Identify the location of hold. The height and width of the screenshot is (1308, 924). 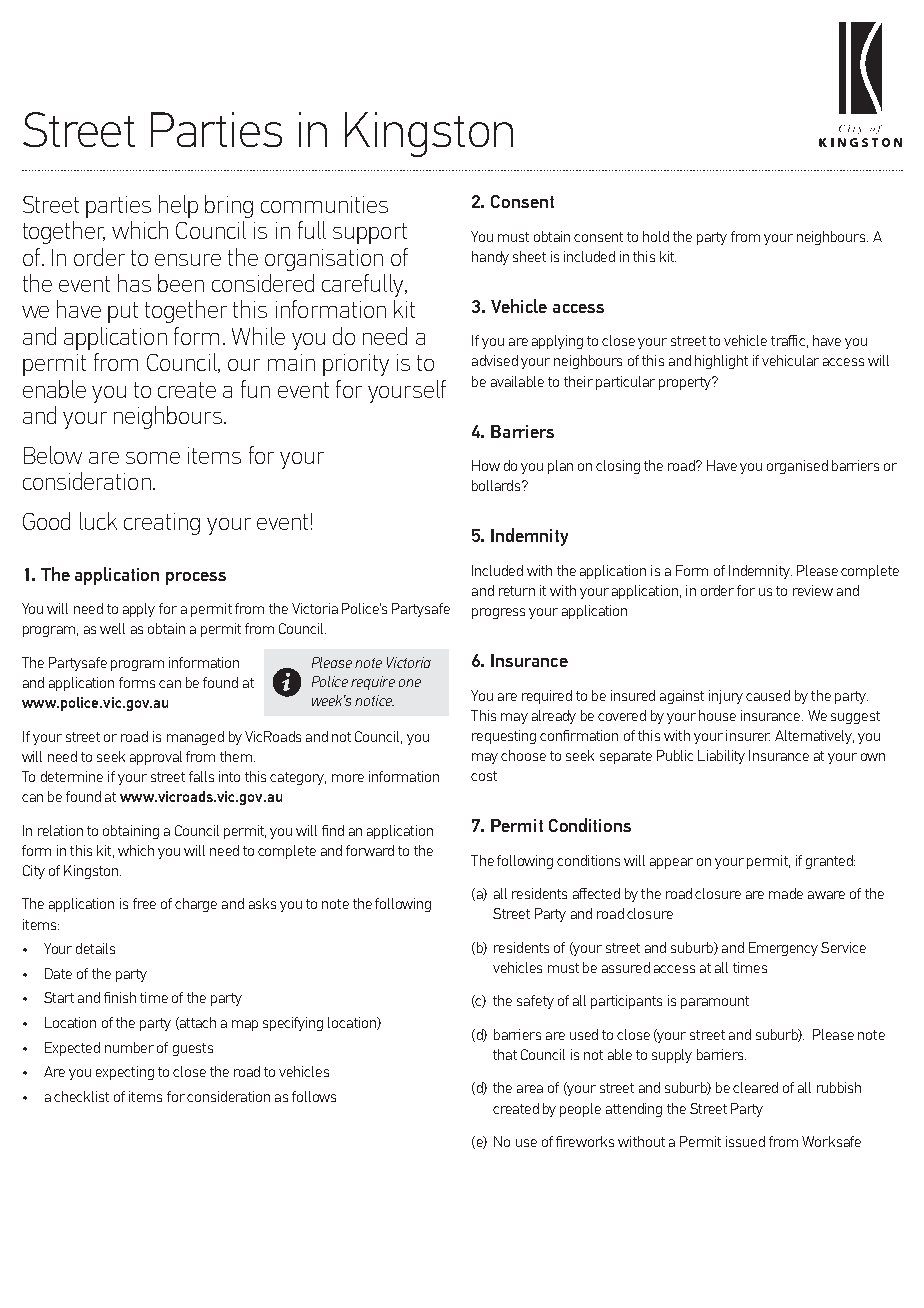
(656, 236).
